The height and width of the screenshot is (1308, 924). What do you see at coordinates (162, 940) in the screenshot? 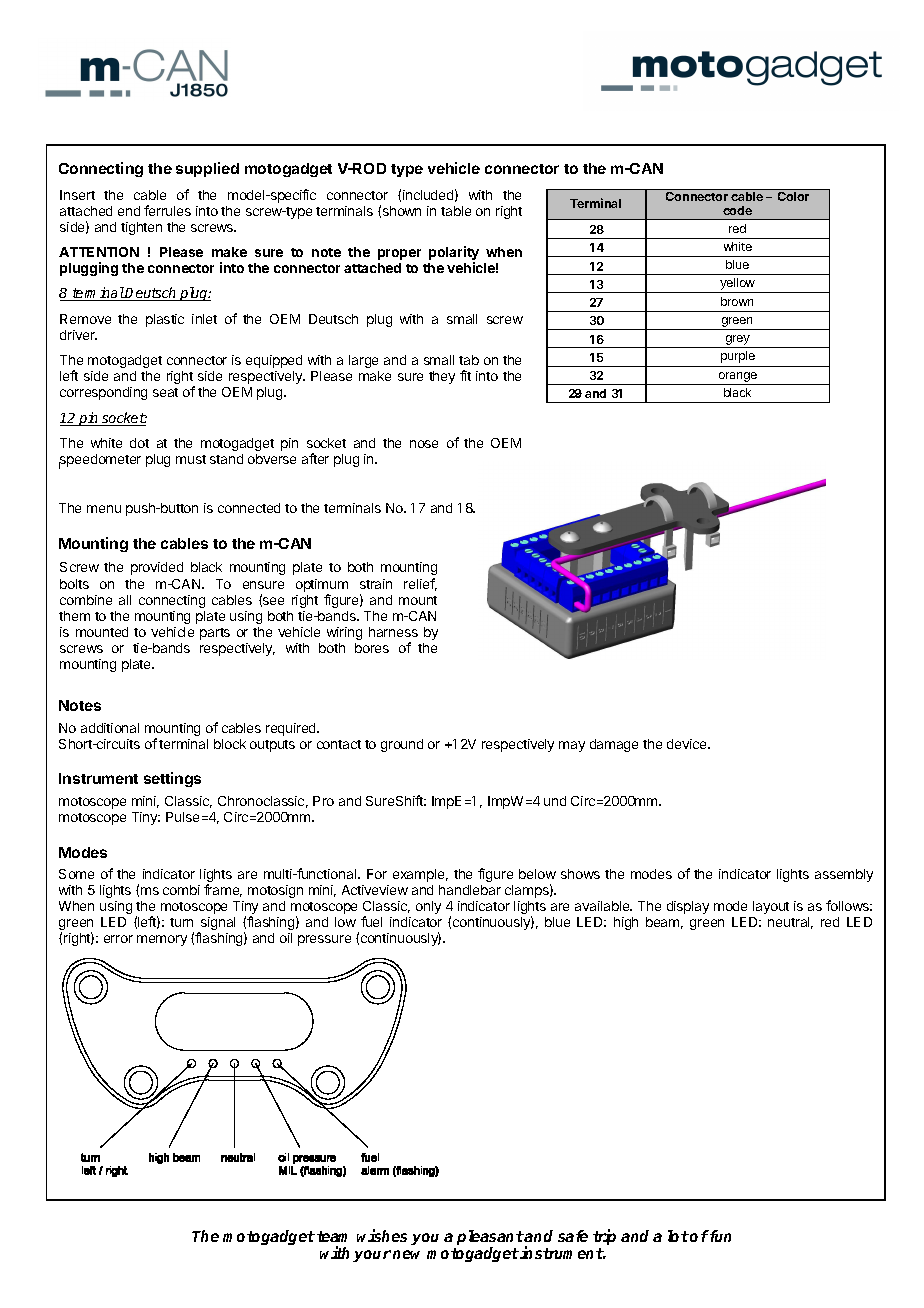
I see `memory` at bounding box center [162, 940].
